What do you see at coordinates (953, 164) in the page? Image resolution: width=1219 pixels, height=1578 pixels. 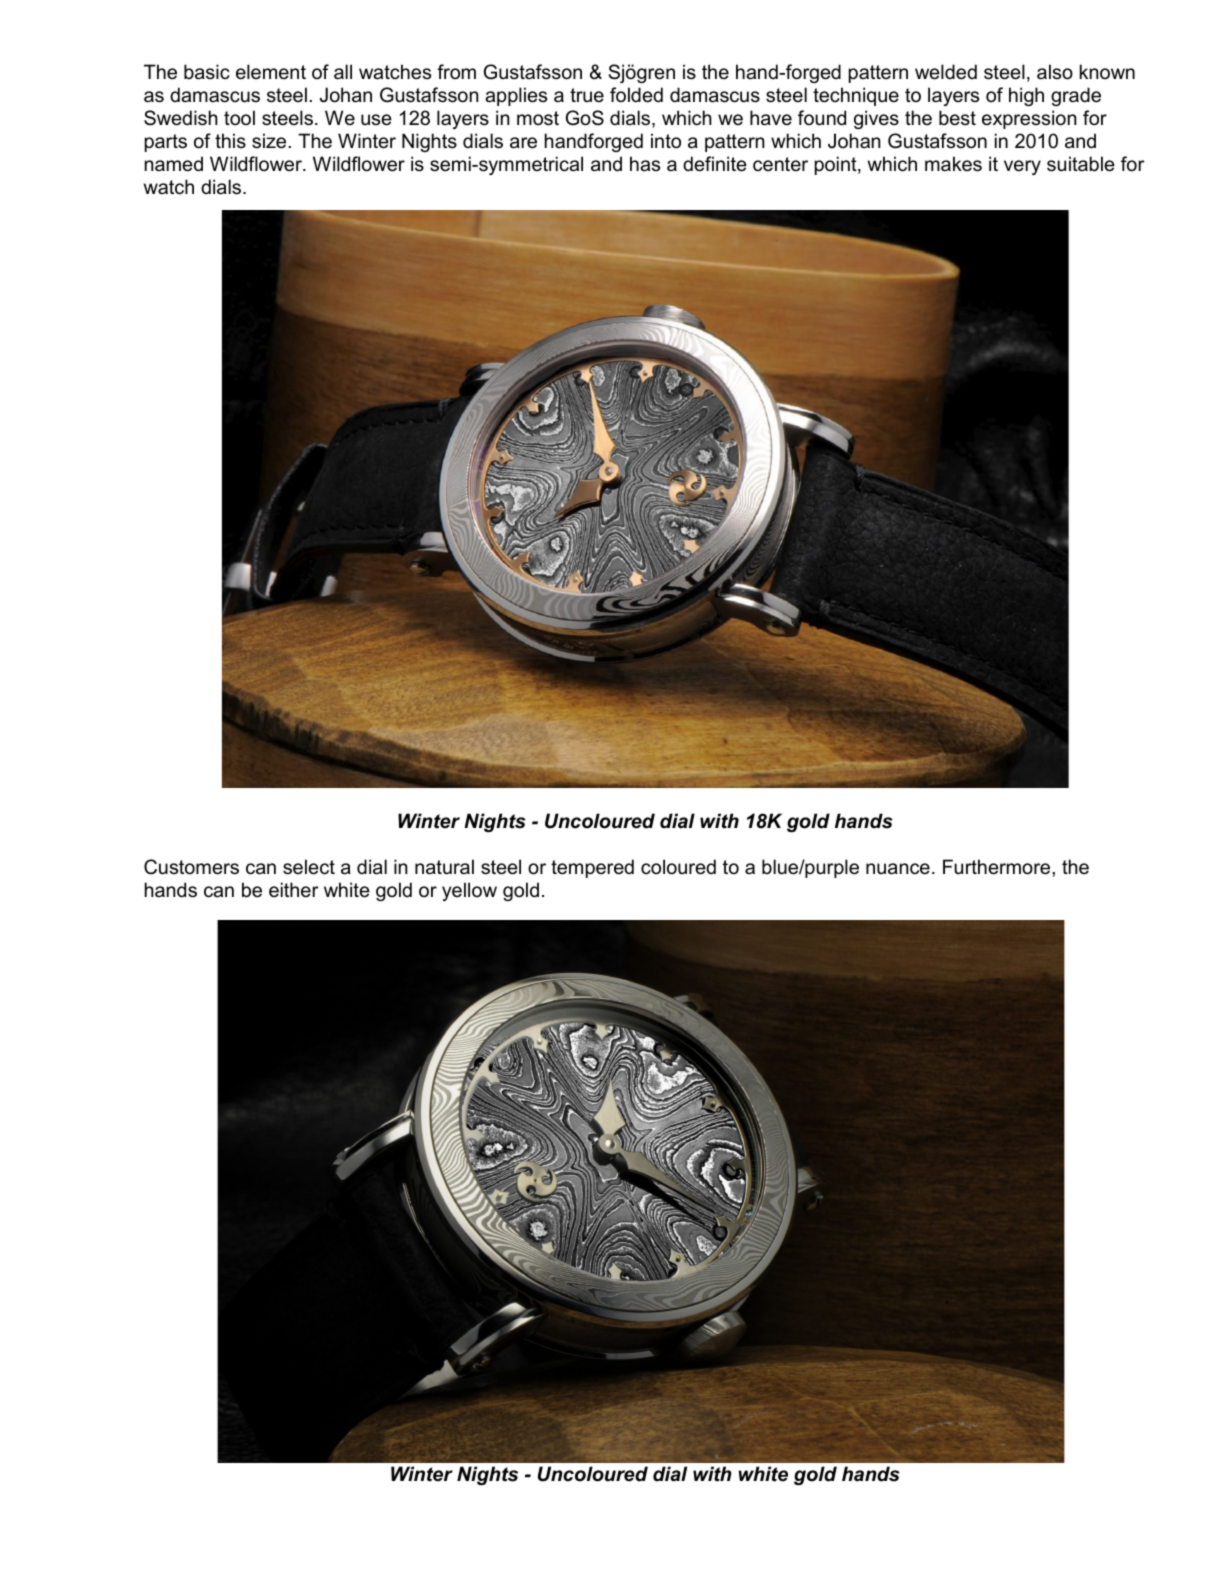 I see `makes` at bounding box center [953, 164].
